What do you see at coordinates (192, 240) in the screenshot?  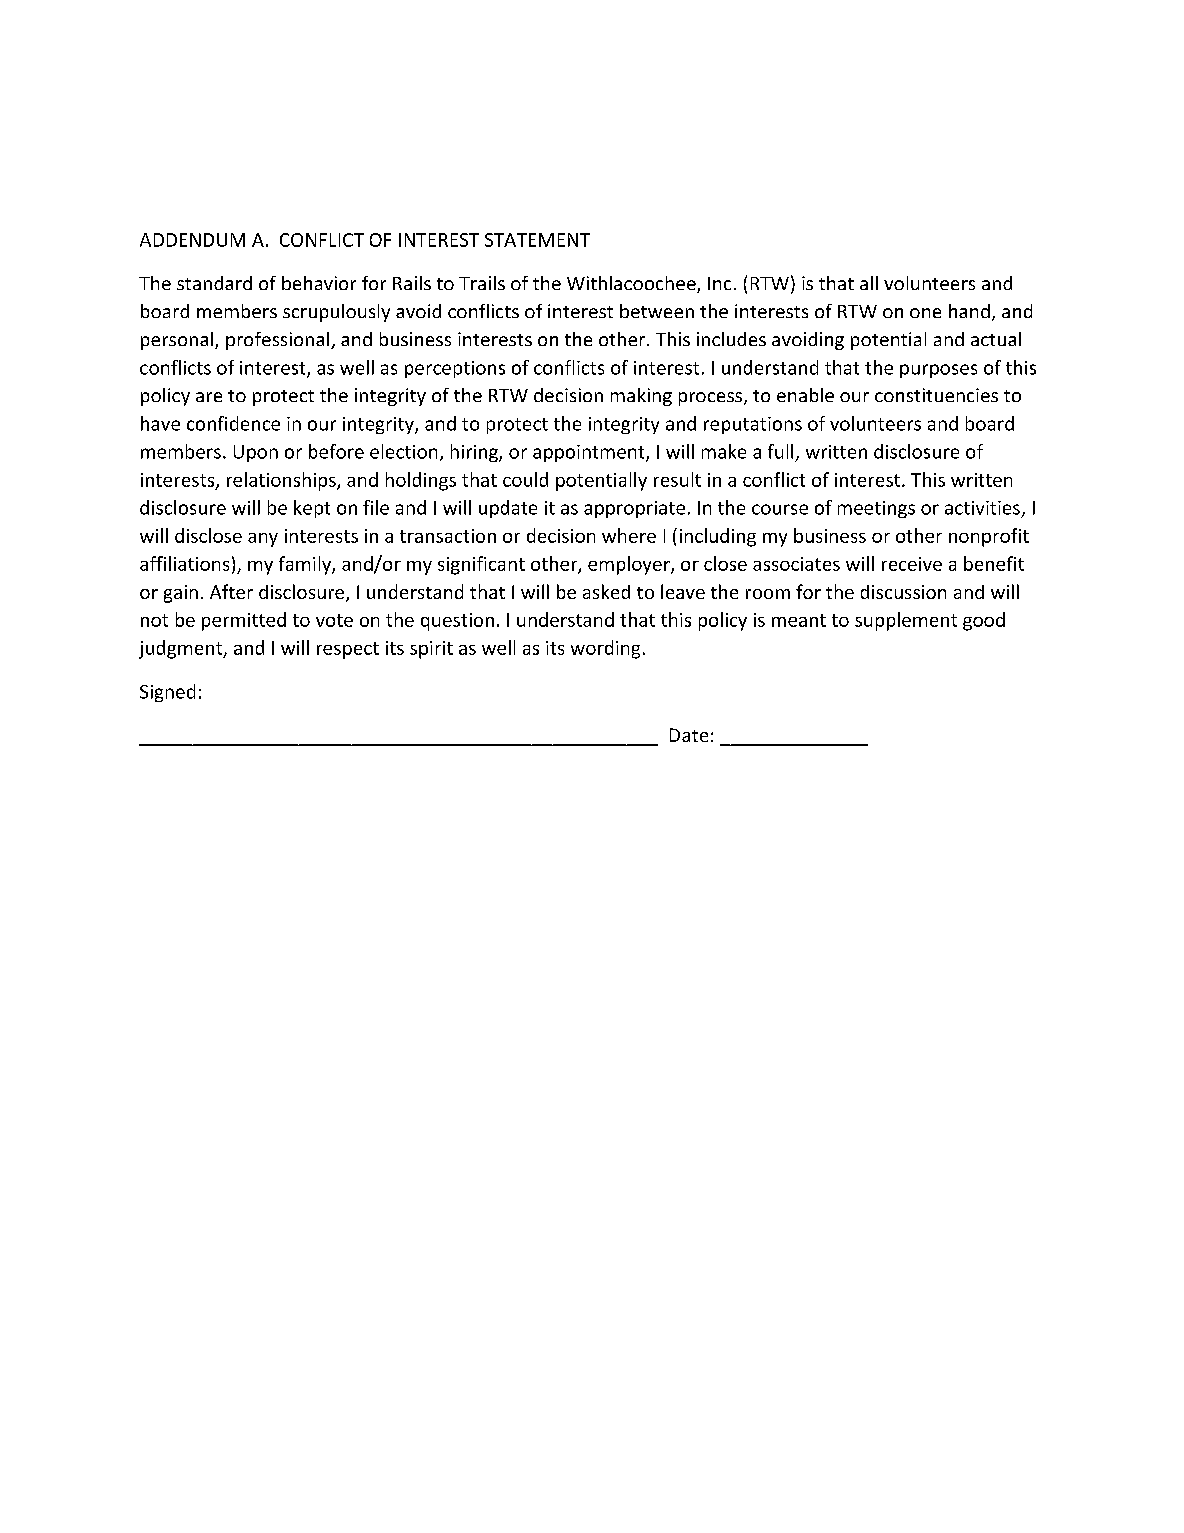 I see `ADDENDUM` at bounding box center [192, 240].
